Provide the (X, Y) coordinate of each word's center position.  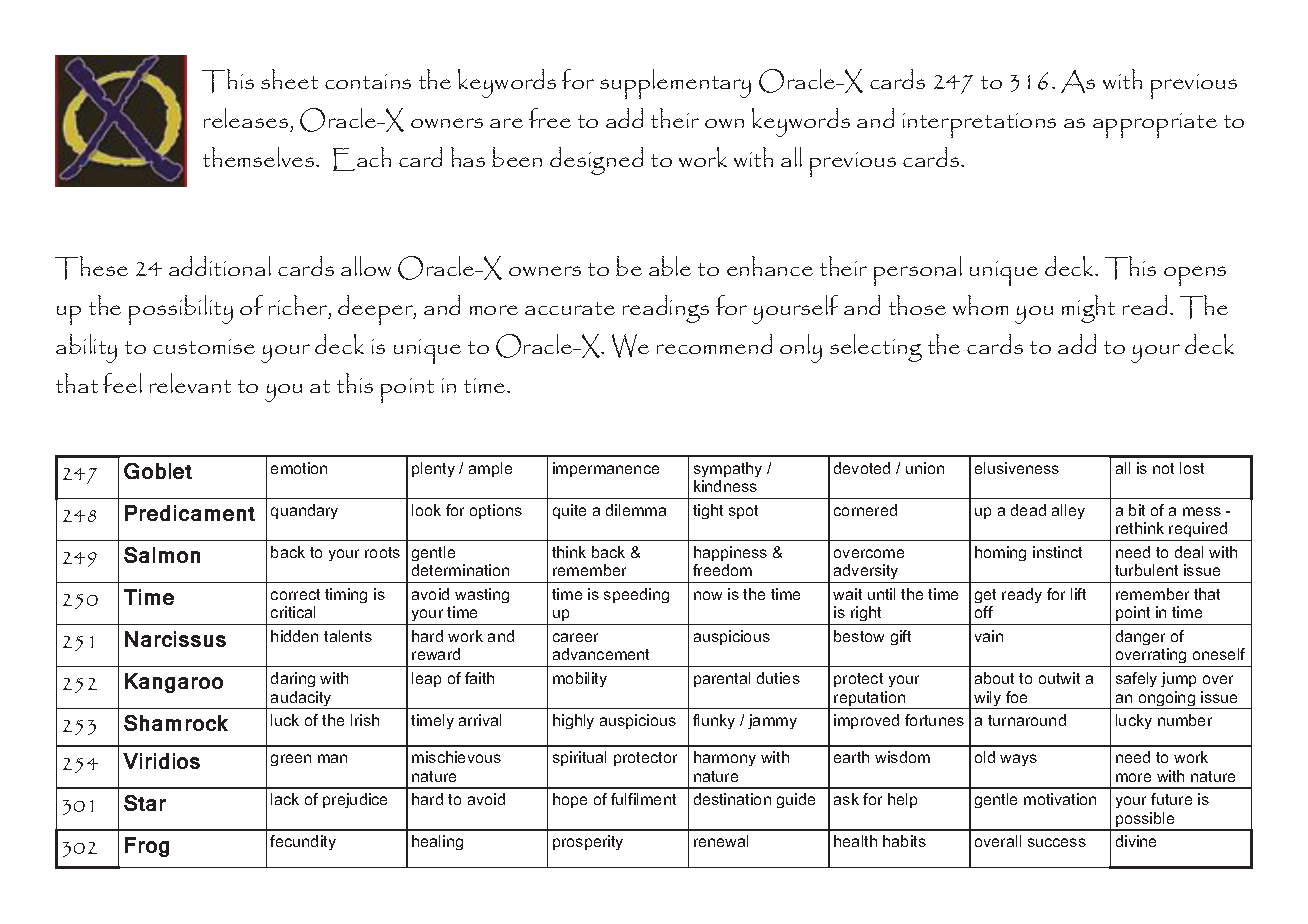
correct (295, 594)
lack (285, 799)
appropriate (1155, 125)
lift (1078, 594)
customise (204, 346)
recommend (714, 344)
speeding (636, 595)
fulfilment (643, 799)
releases (246, 118)
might (1088, 309)
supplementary (675, 84)
